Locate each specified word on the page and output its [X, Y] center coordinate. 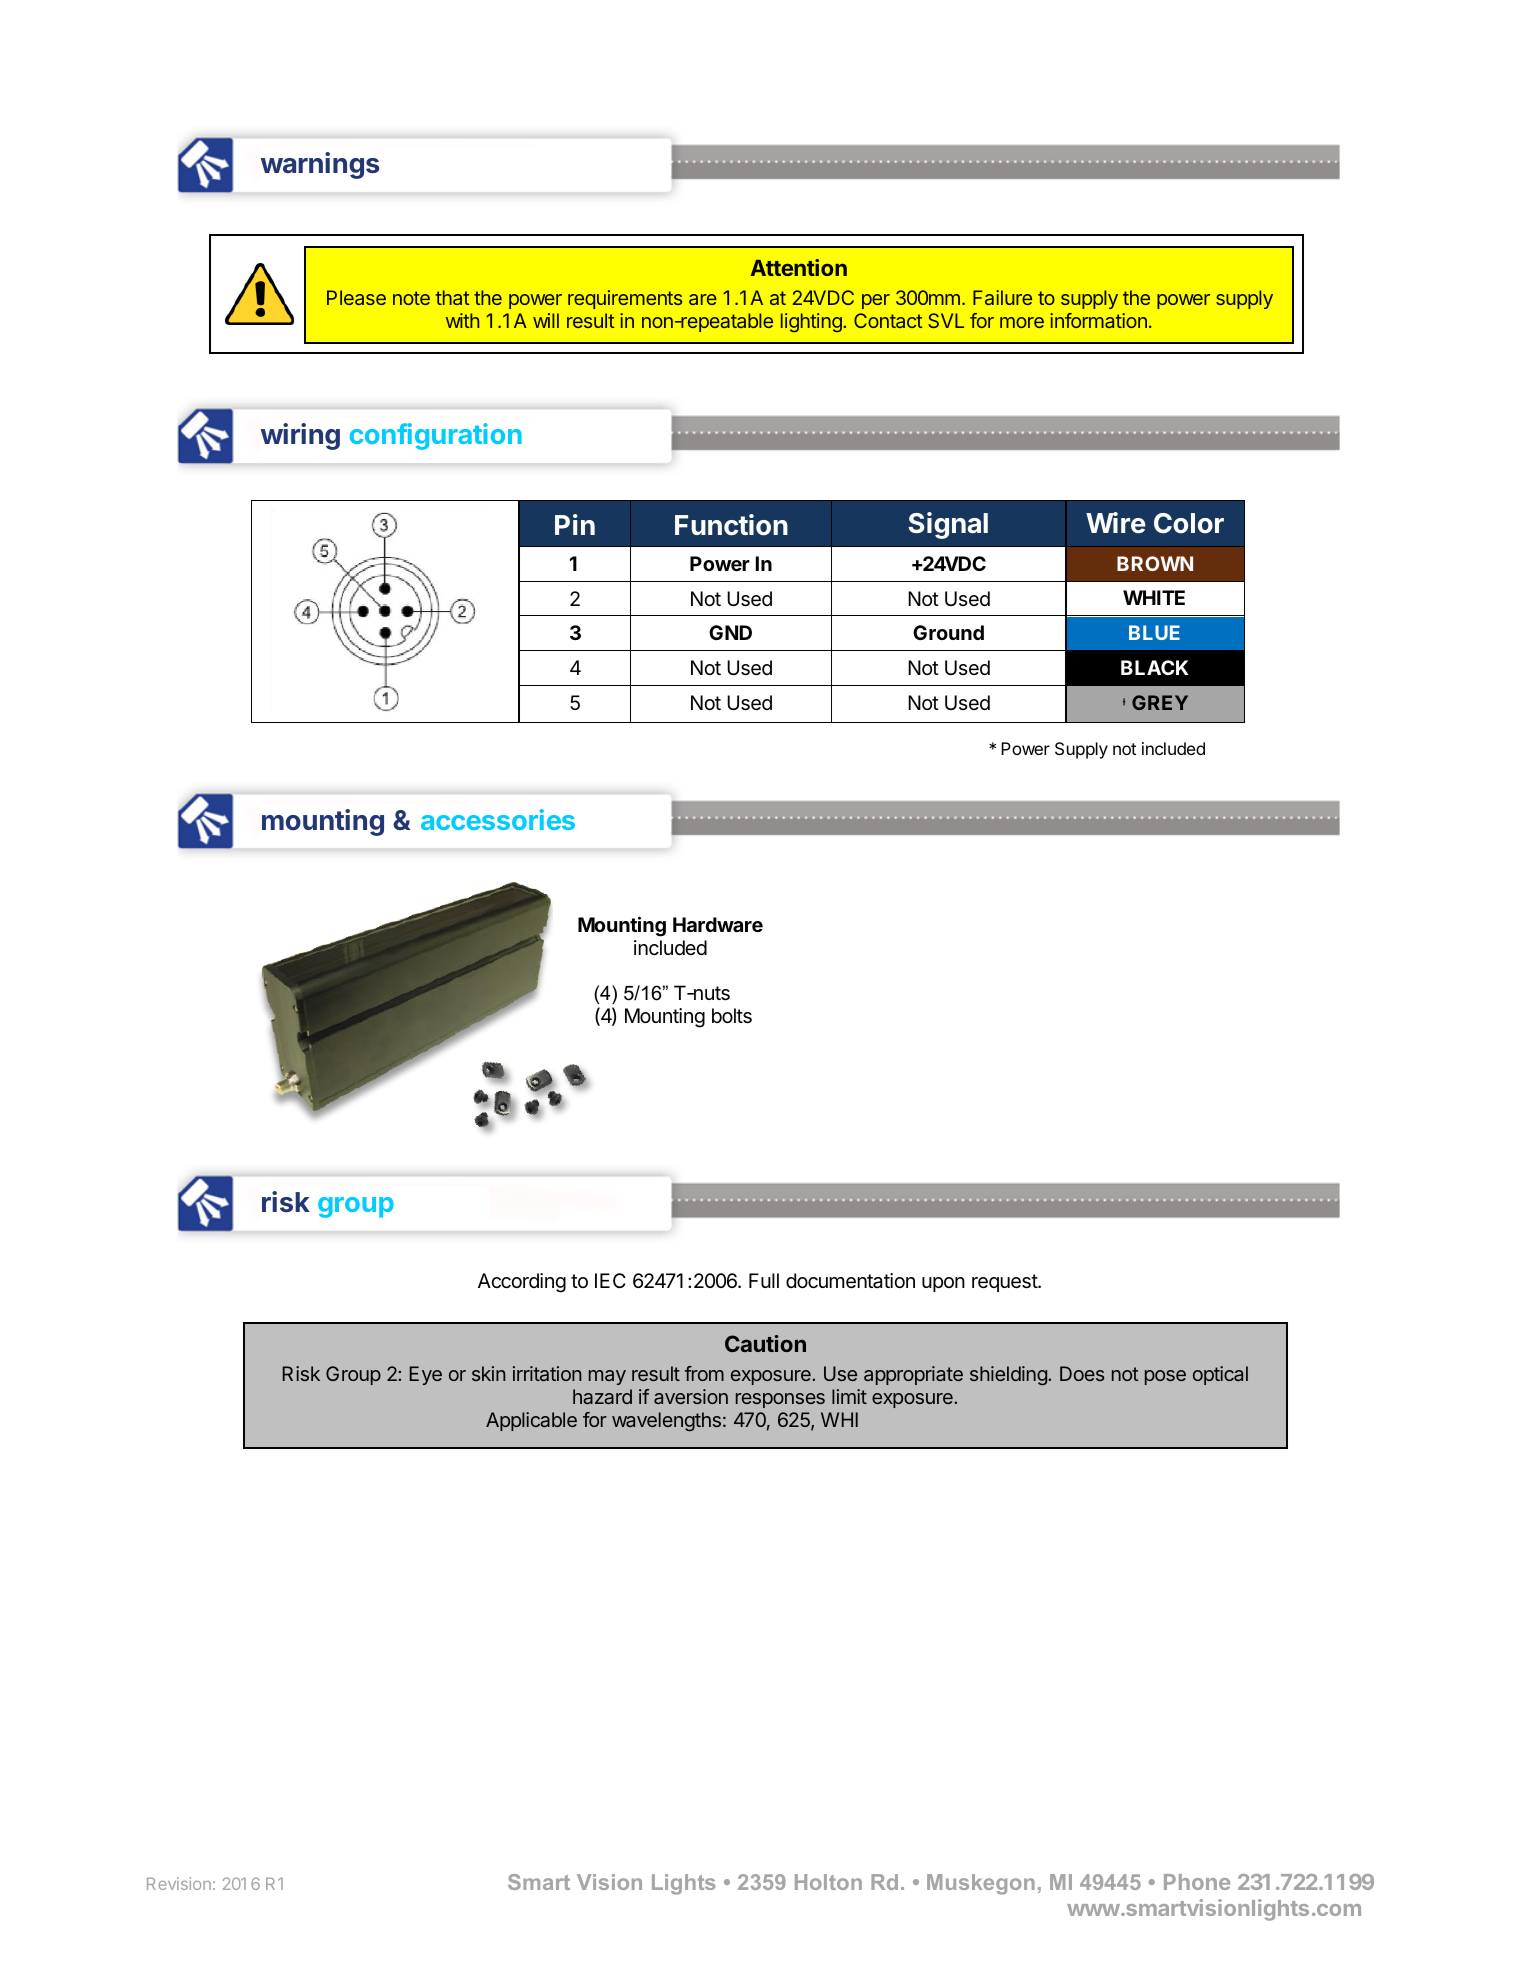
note [411, 298]
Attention [798, 267]
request [1005, 1283]
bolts [732, 1016]
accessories [498, 819]
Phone [1197, 1882]
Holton [828, 1882]
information [1098, 320]
